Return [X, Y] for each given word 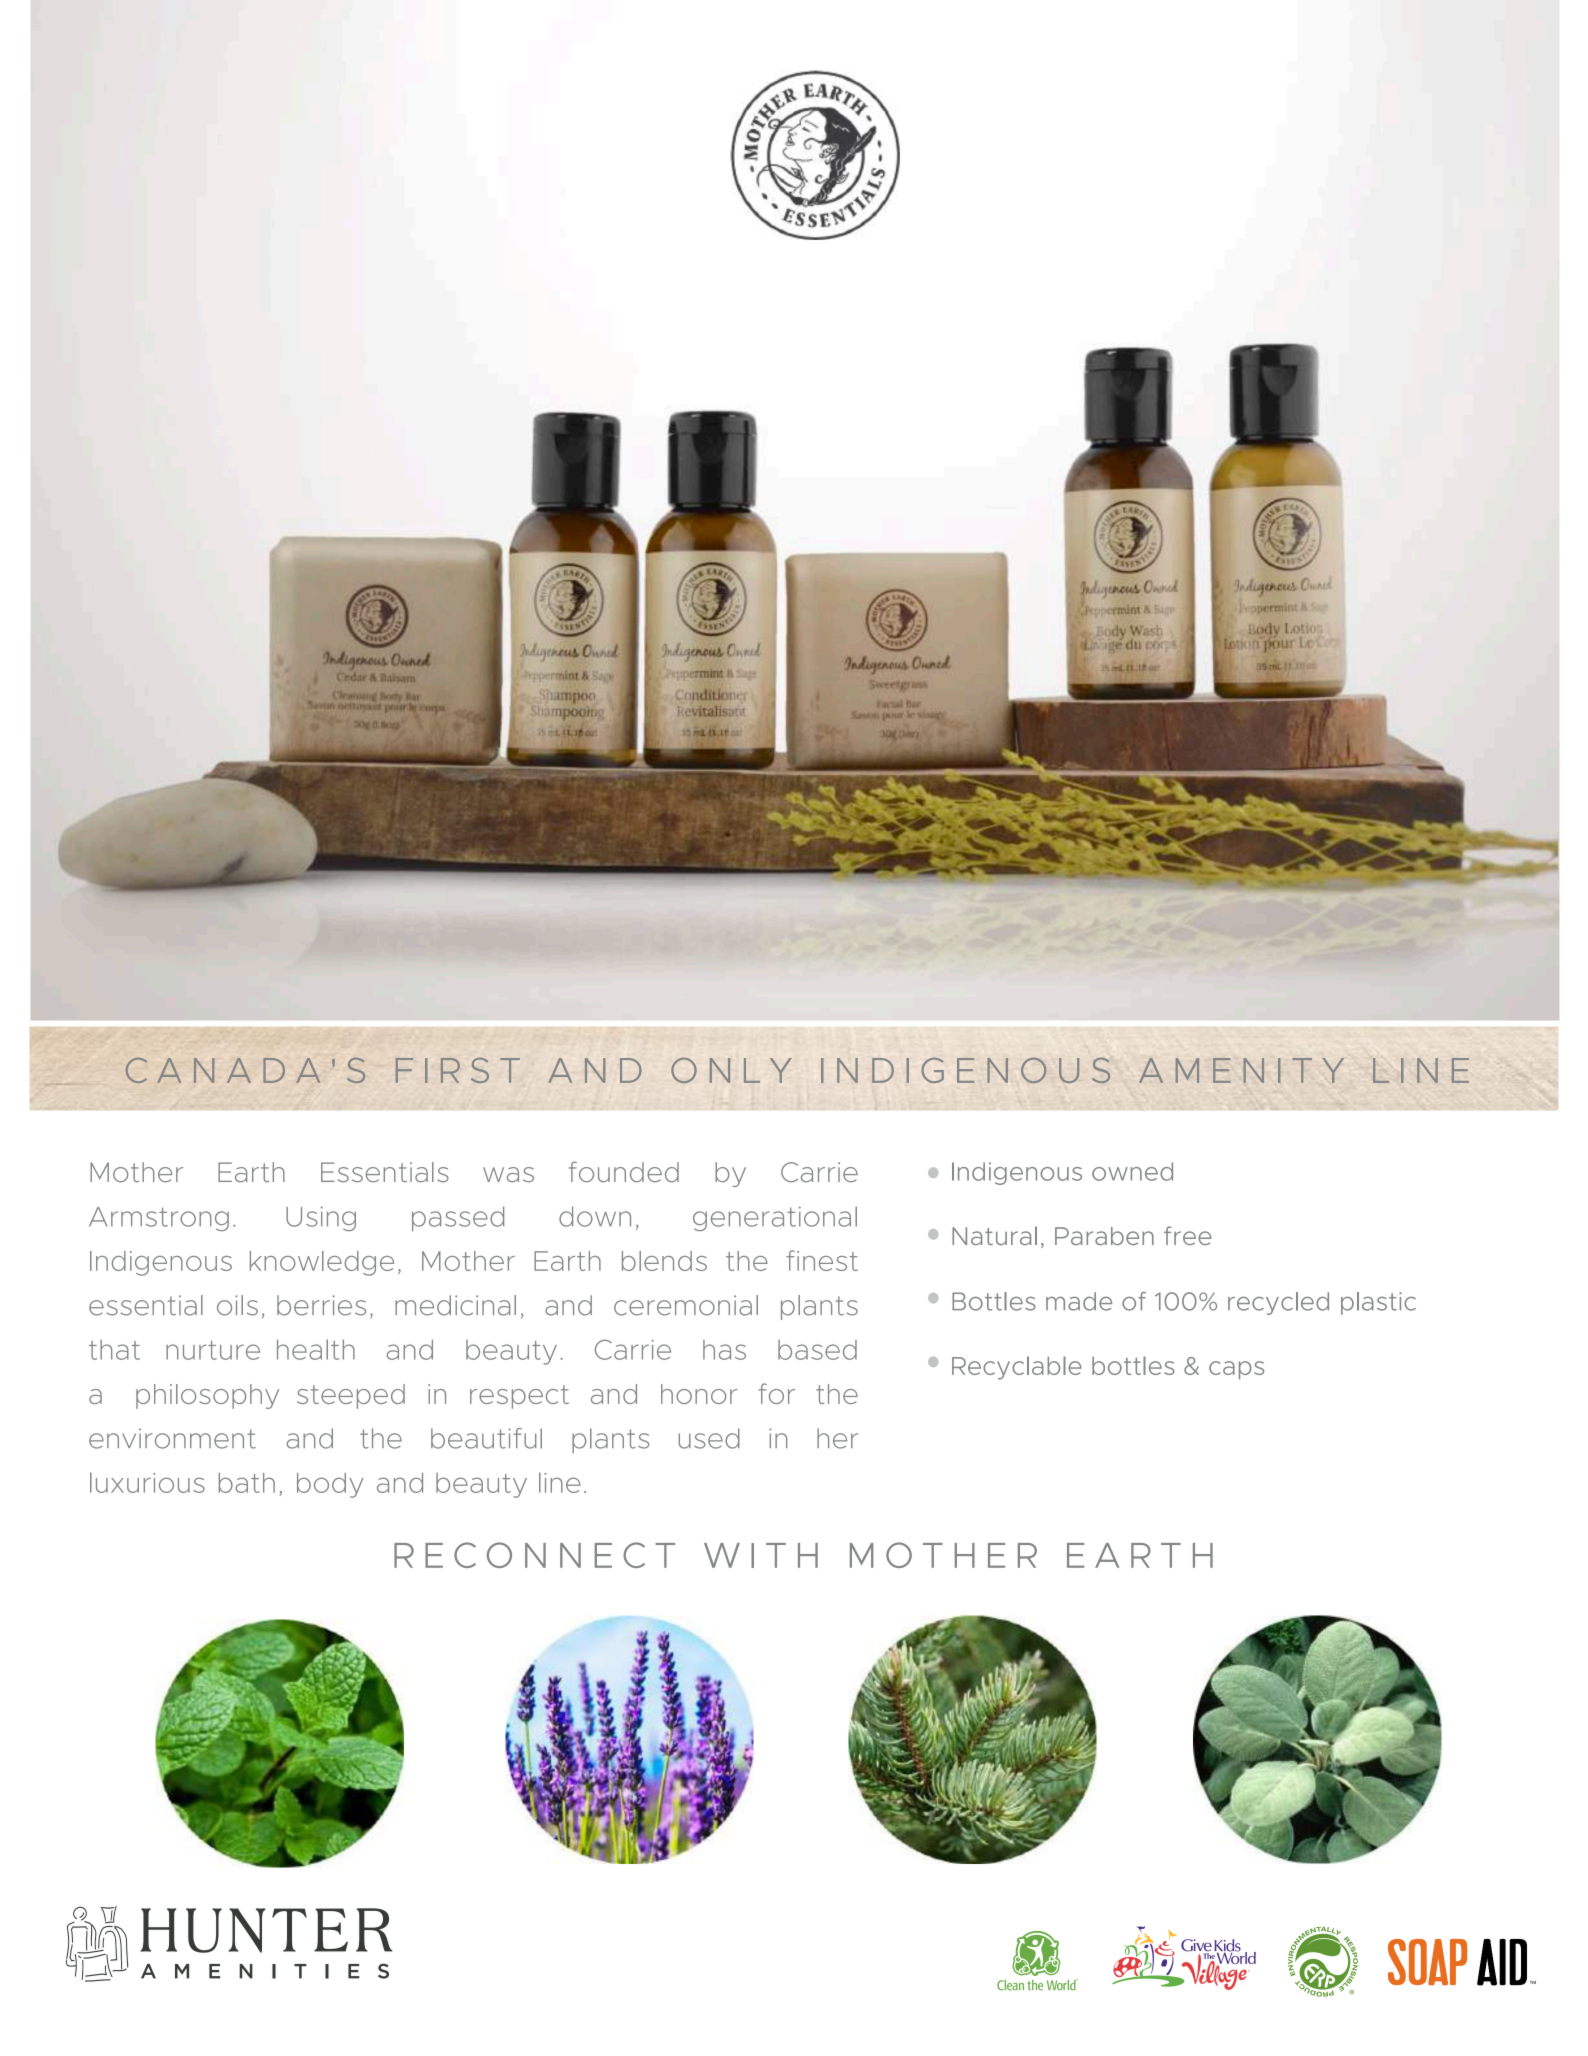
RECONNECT [534, 1555]
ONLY [731, 1070]
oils [237, 1305]
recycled [1278, 1303]
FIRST [458, 1070]
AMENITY [1241, 1070]
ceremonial [686, 1305]
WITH [761, 1555]
